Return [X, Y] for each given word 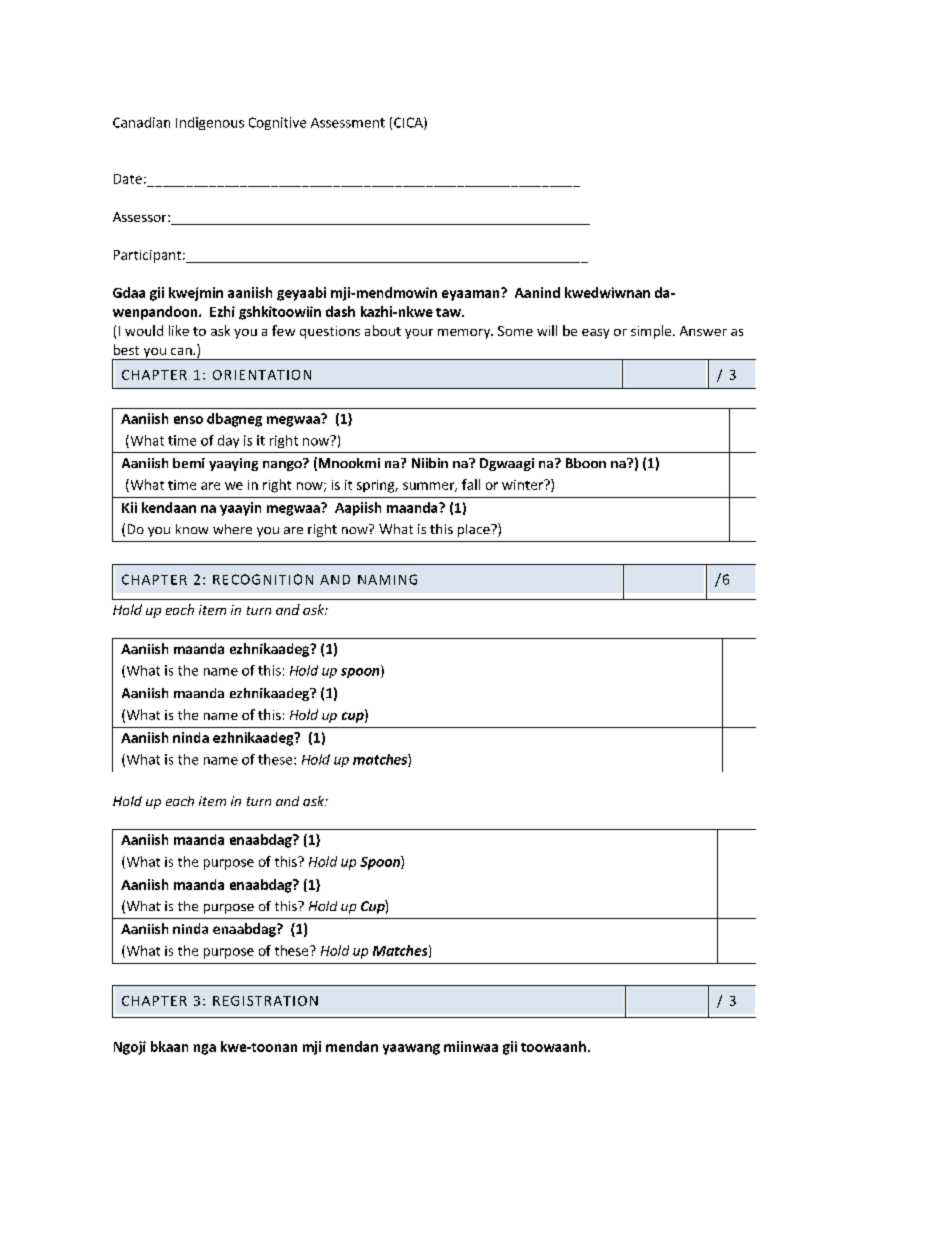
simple [652, 332]
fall [471, 484]
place [475, 530]
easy [595, 334]
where [232, 529]
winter [523, 485]
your [419, 334]
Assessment [348, 123]
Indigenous [210, 123]
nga [205, 1049]
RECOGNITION [263, 579]
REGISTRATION [265, 1001]
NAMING [387, 579]
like [179, 330]
